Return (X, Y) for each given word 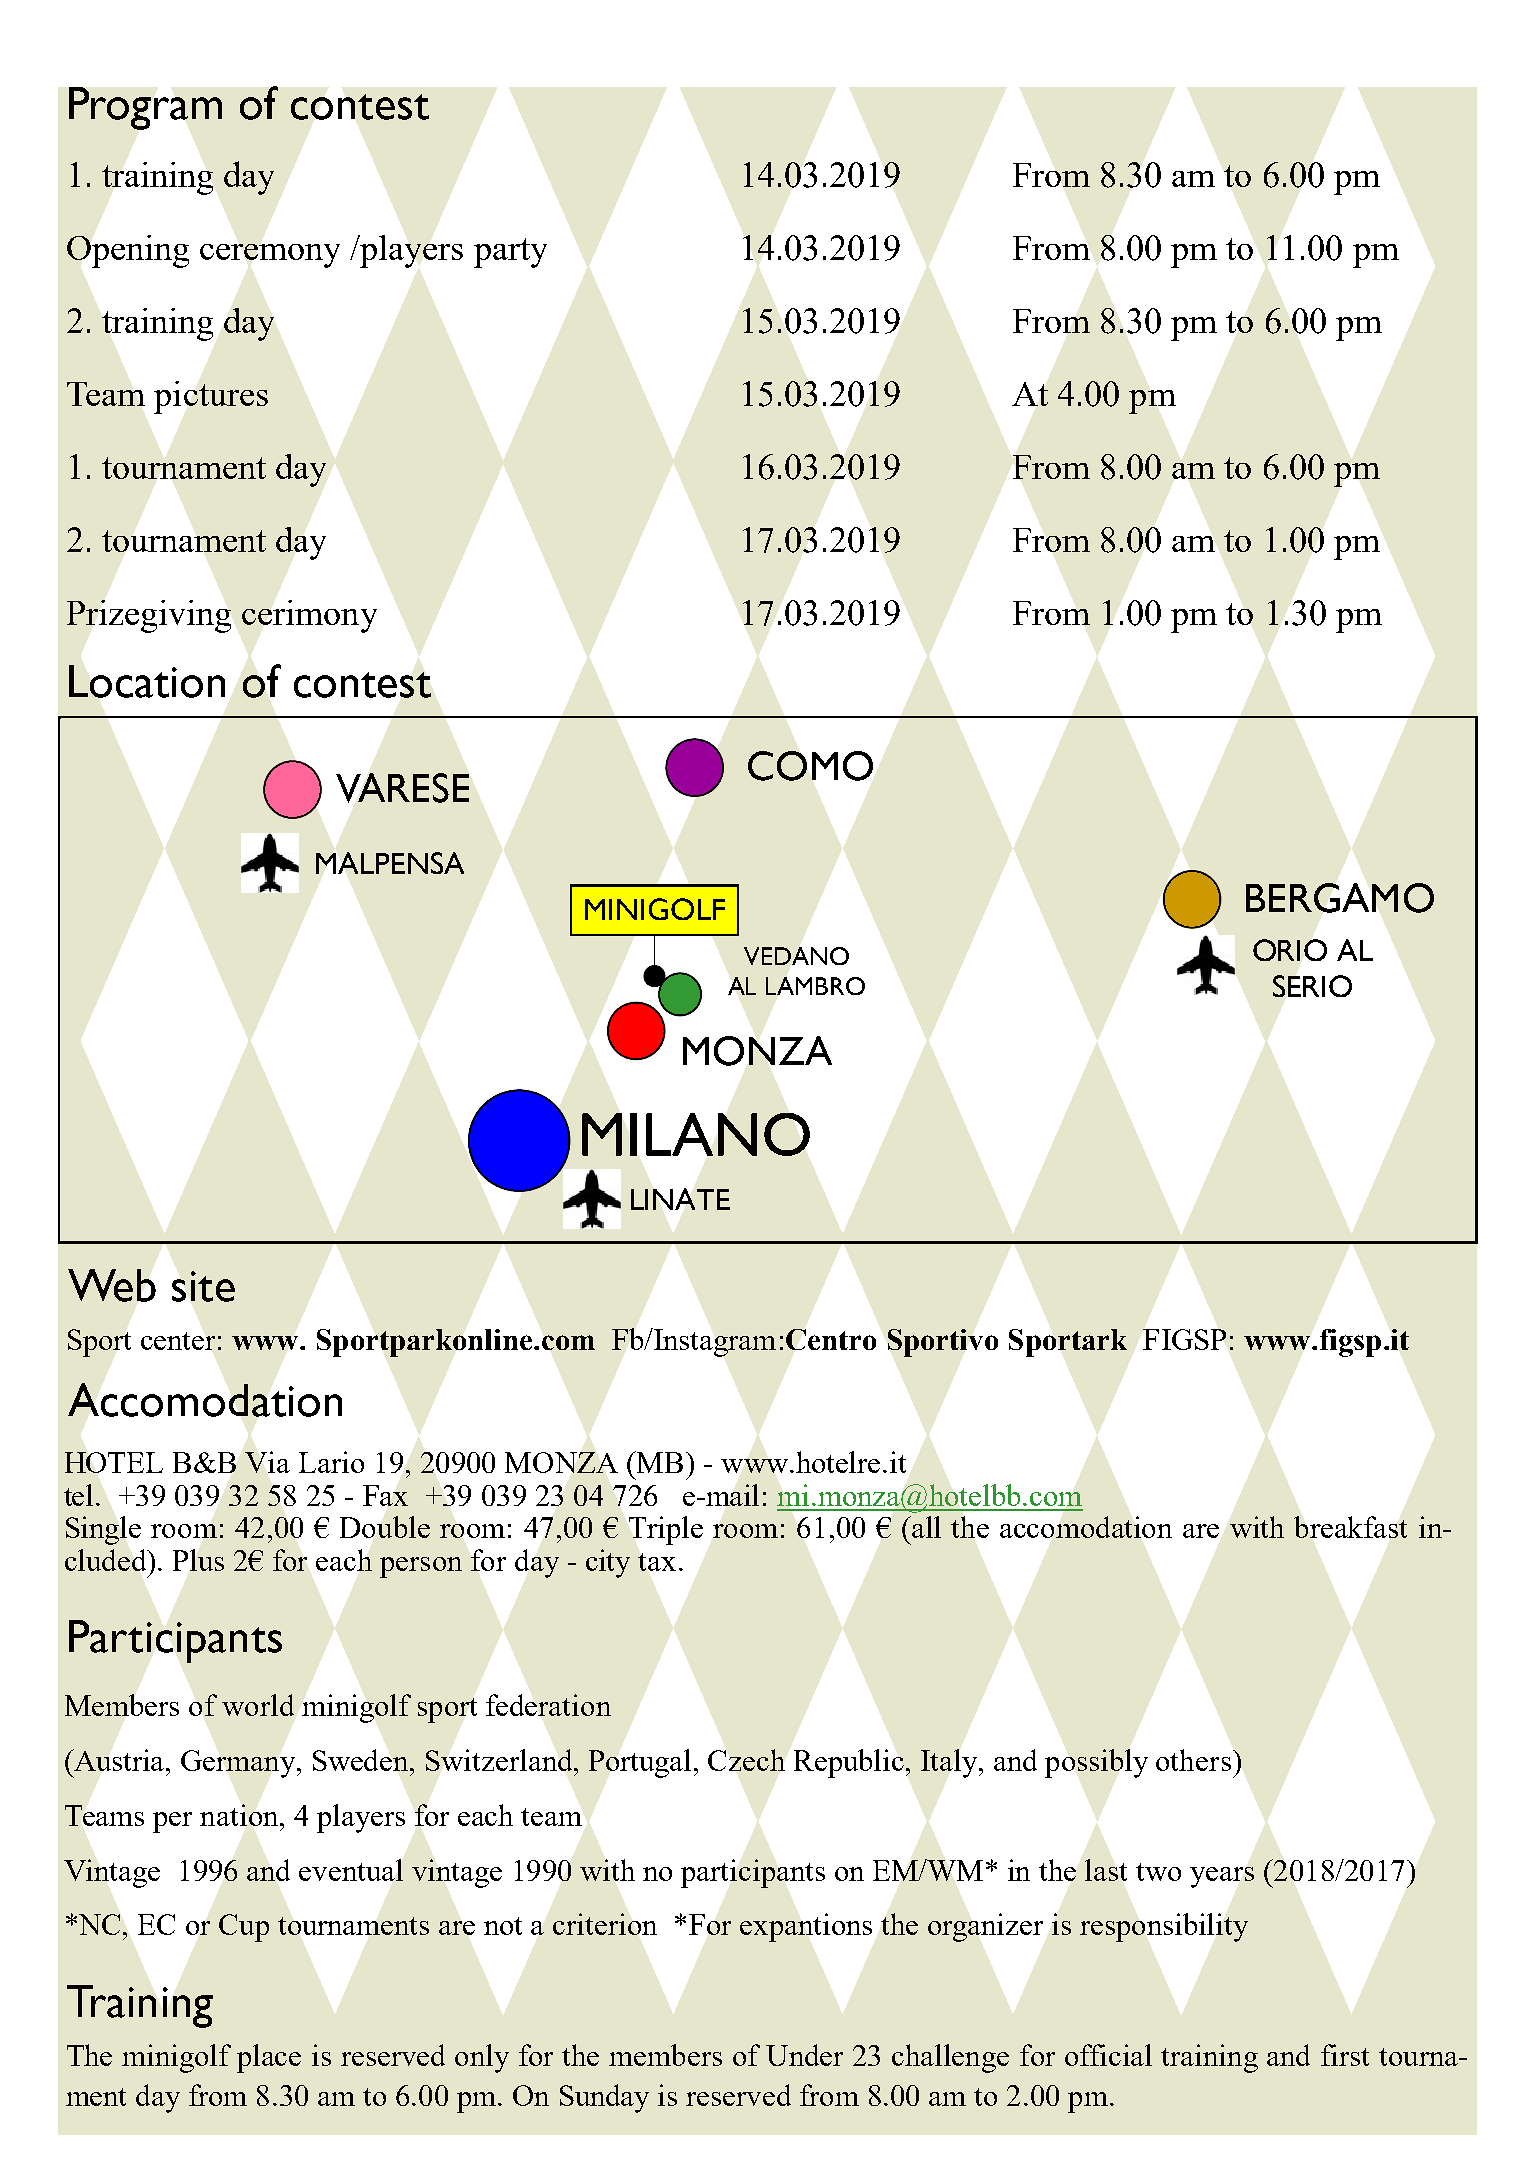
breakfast (1350, 1527)
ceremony (270, 256)
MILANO (696, 1134)
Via (267, 1462)
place (269, 2058)
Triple (666, 1530)
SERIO (1312, 986)
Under (804, 2055)
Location (147, 681)
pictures (211, 397)
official (1108, 2055)
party (510, 253)
